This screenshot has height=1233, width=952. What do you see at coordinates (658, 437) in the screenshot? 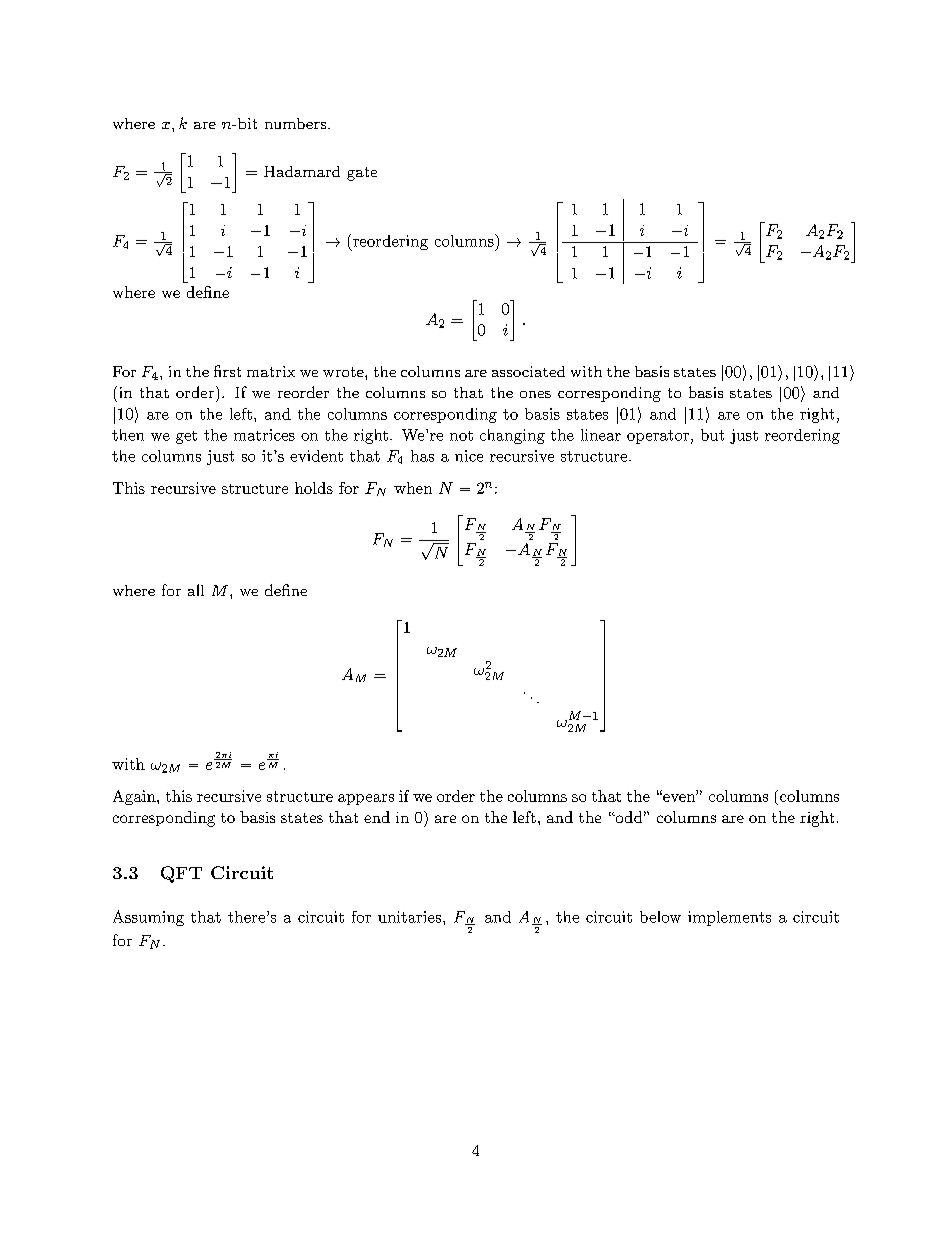
I see `operator` at bounding box center [658, 437].
